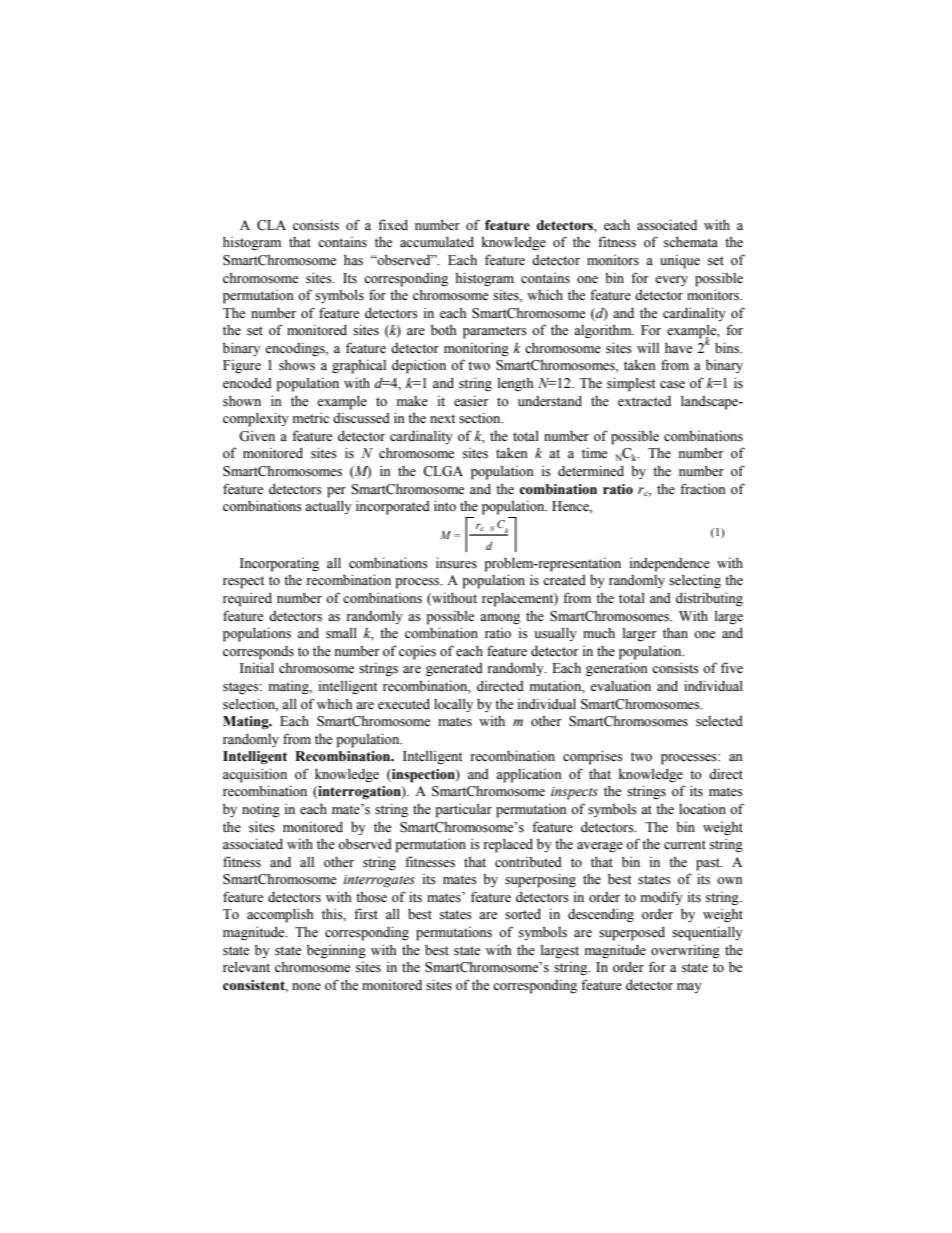 The height and width of the page is (1233, 952). Describe the element at coordinates (437, 242) in the page. I see `accumulated` at that location.
